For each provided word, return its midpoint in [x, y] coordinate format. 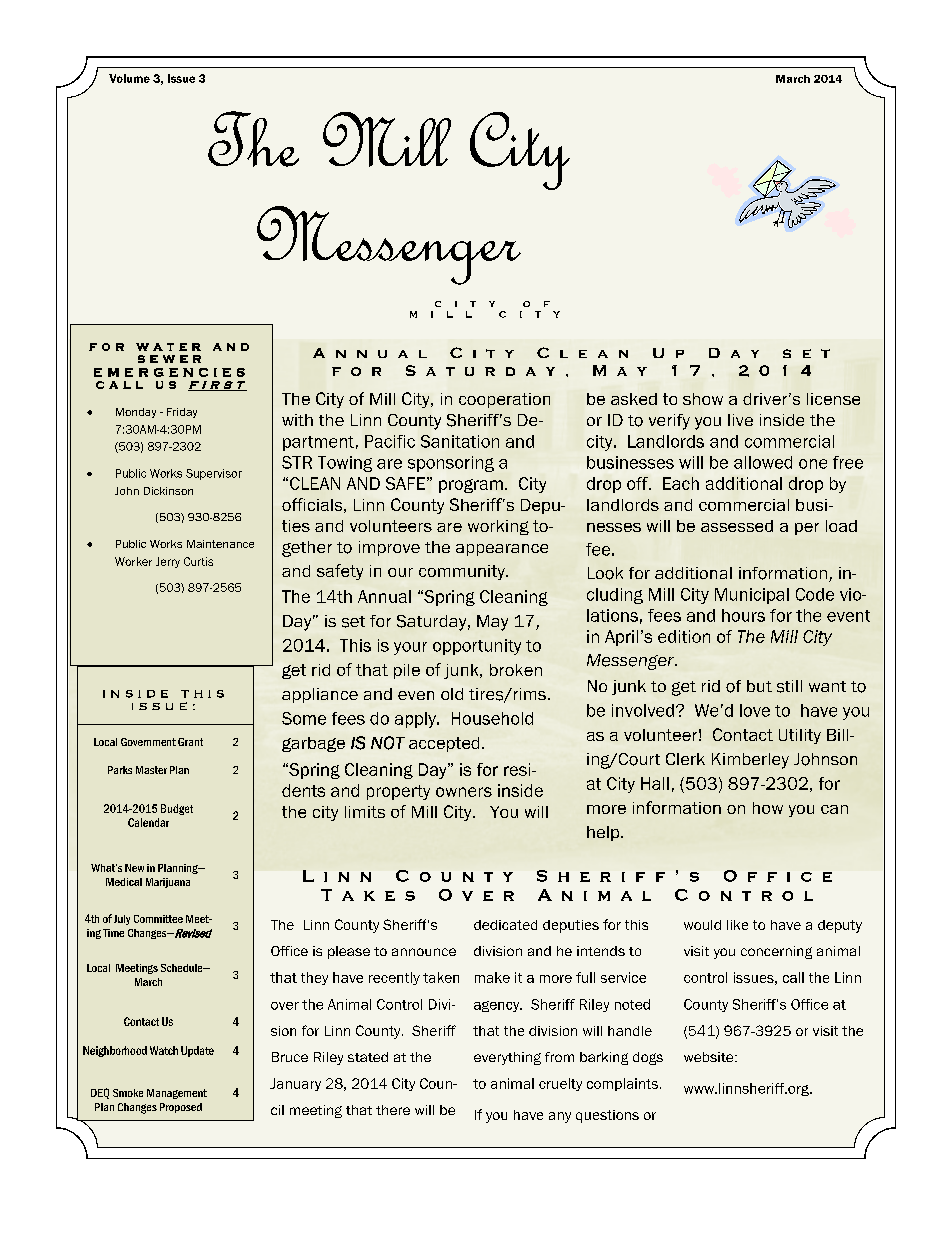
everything [507, 1058]
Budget [177, 809]
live [740, 420]
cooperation [504, 400]
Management [177, 1094]
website [710, 1057]
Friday [182, 413]
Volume [129, 78]
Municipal [752, 596]
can [834, 809]
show [703, 399]
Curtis [198, 561]
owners [464, 792]
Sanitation [460, 441]
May [492, 623]
